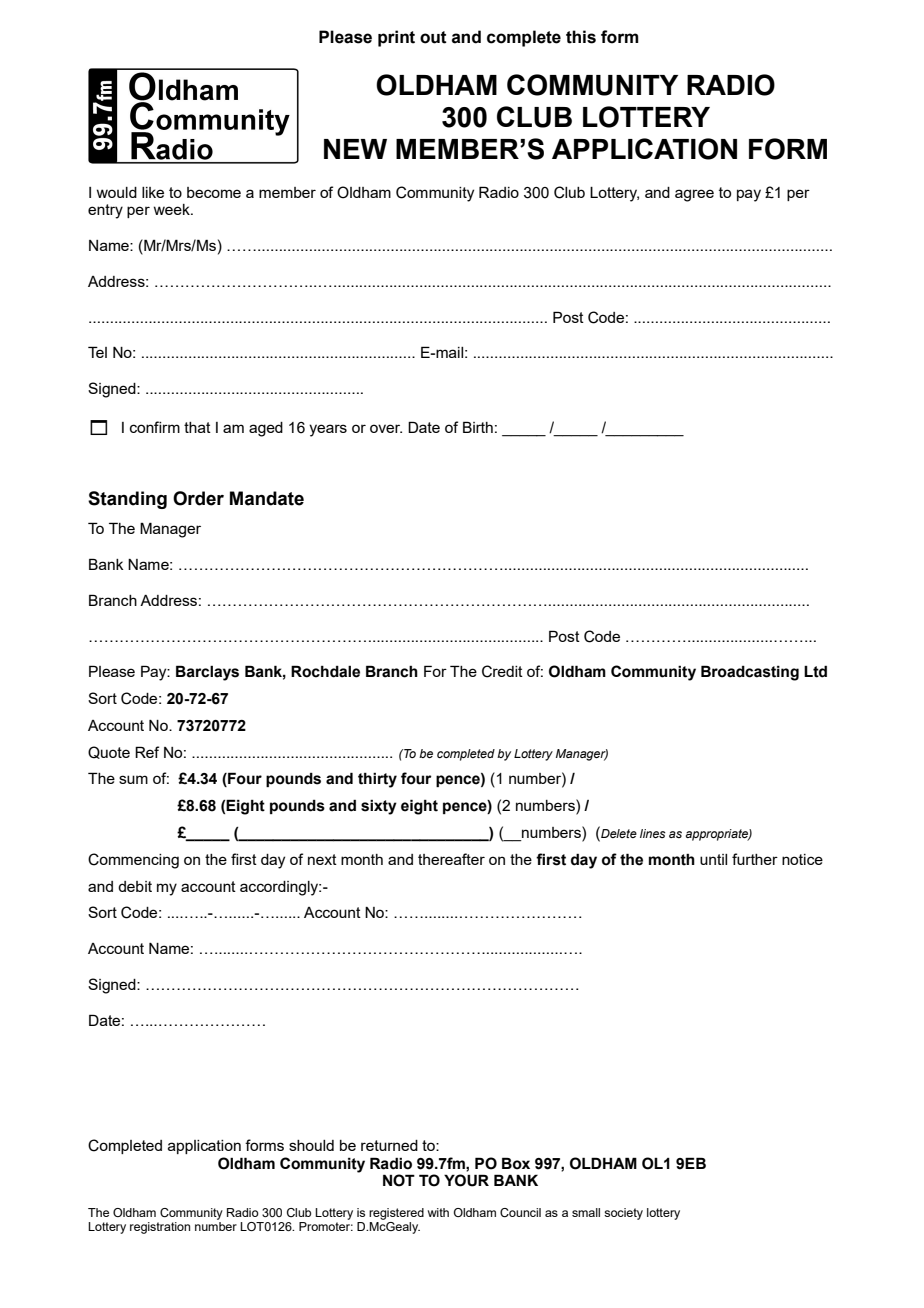 Image resolution: width=924 pixels, height=1308 pixels. What do you see at coordinates (207, 673) in the document?
I see `Barclays` at bounding box center [207, 673].
